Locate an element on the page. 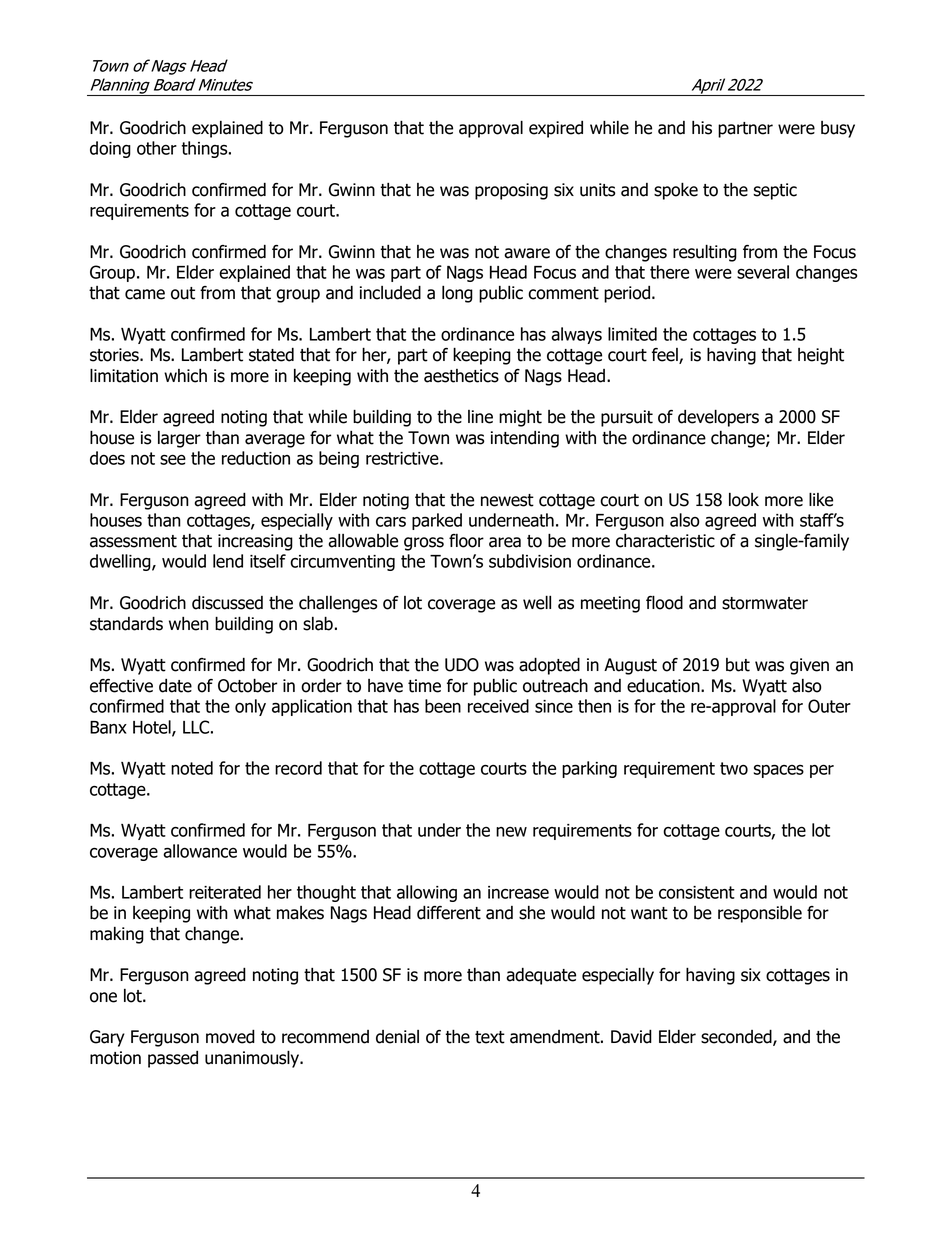 The height and width of the document is (1233, 952). Hotel is located at coordinates (153, 728).
